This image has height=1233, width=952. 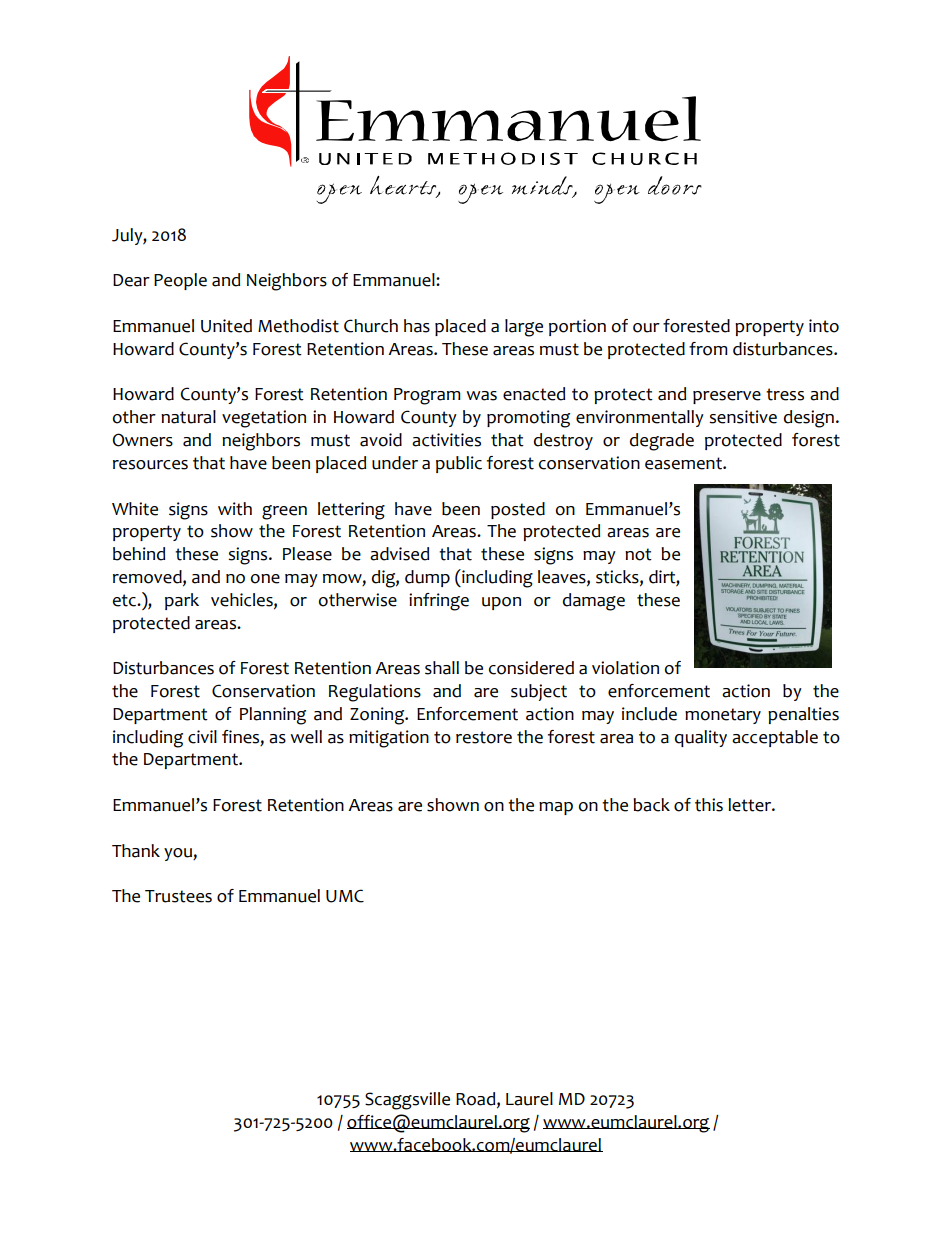 I want to click on this, so click(x=709, y=805).
